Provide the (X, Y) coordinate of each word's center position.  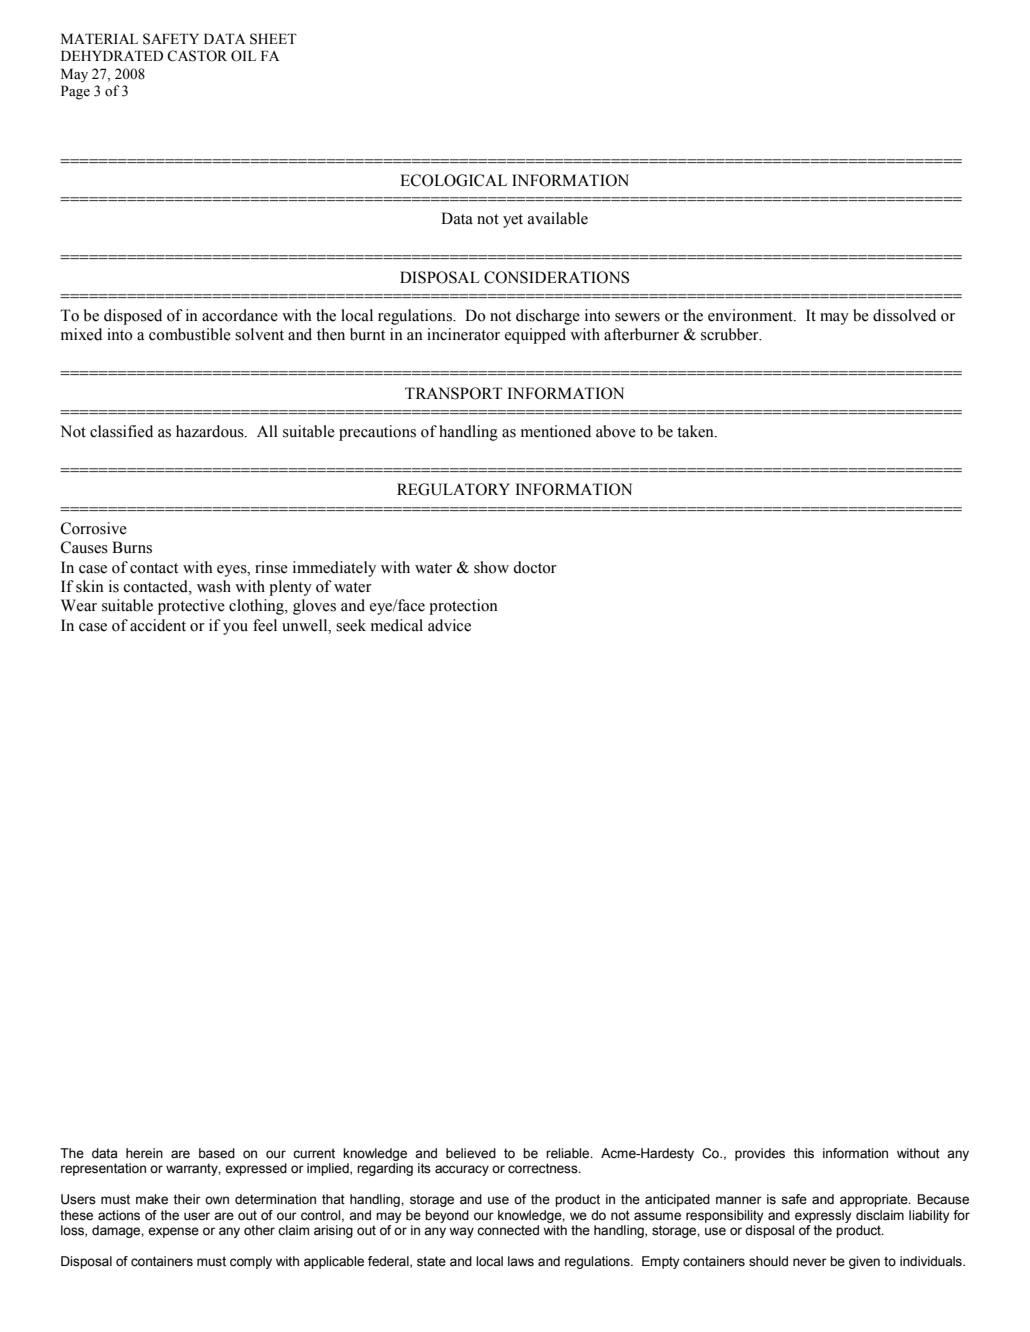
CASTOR (197, 56)
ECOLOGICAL (453, 180)
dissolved (904, 315)
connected (508, 1230)
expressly (823, 1216)
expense (173, 1232)
